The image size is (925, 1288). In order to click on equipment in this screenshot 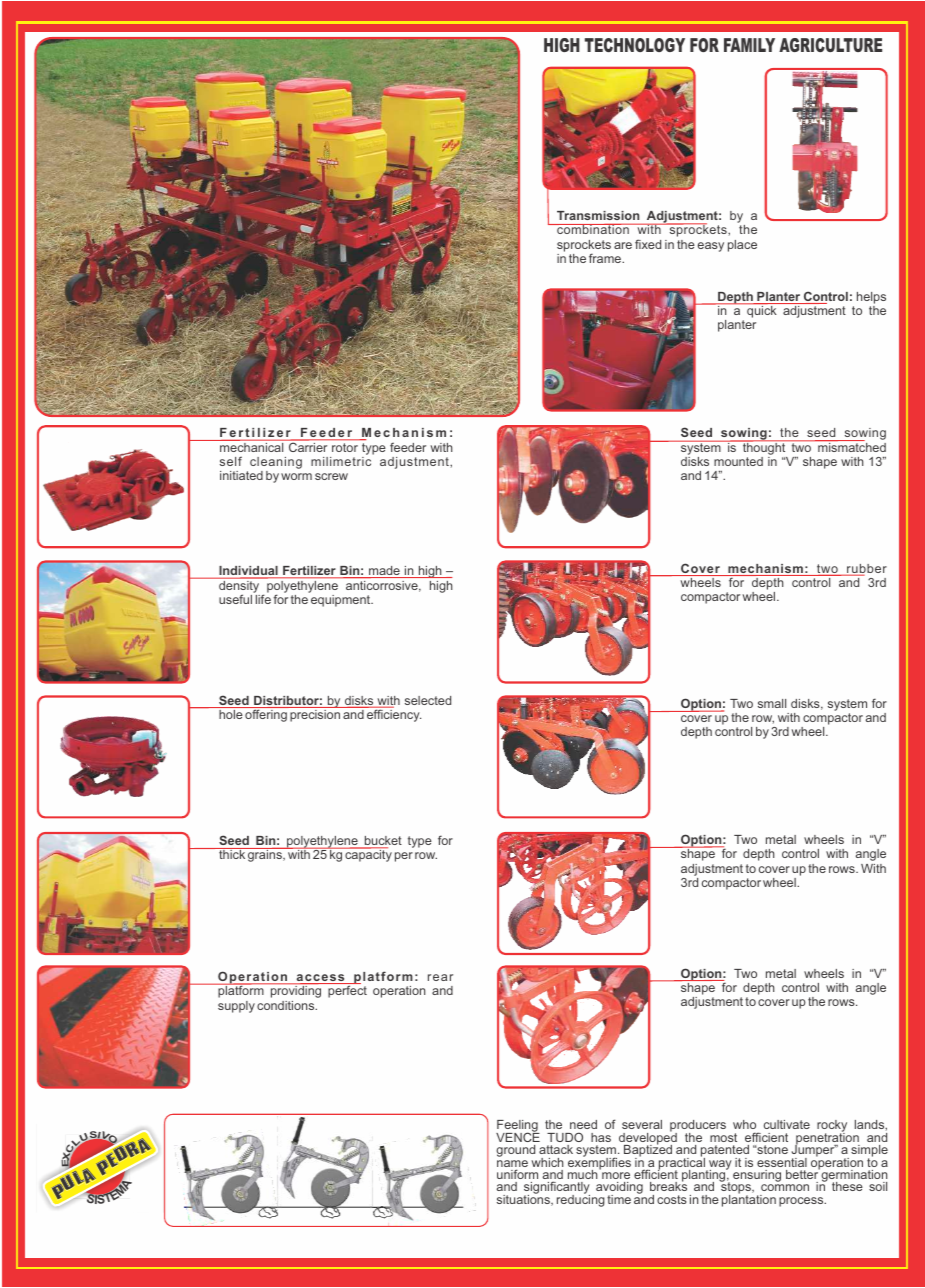, I will do `click(342, 601)`.
